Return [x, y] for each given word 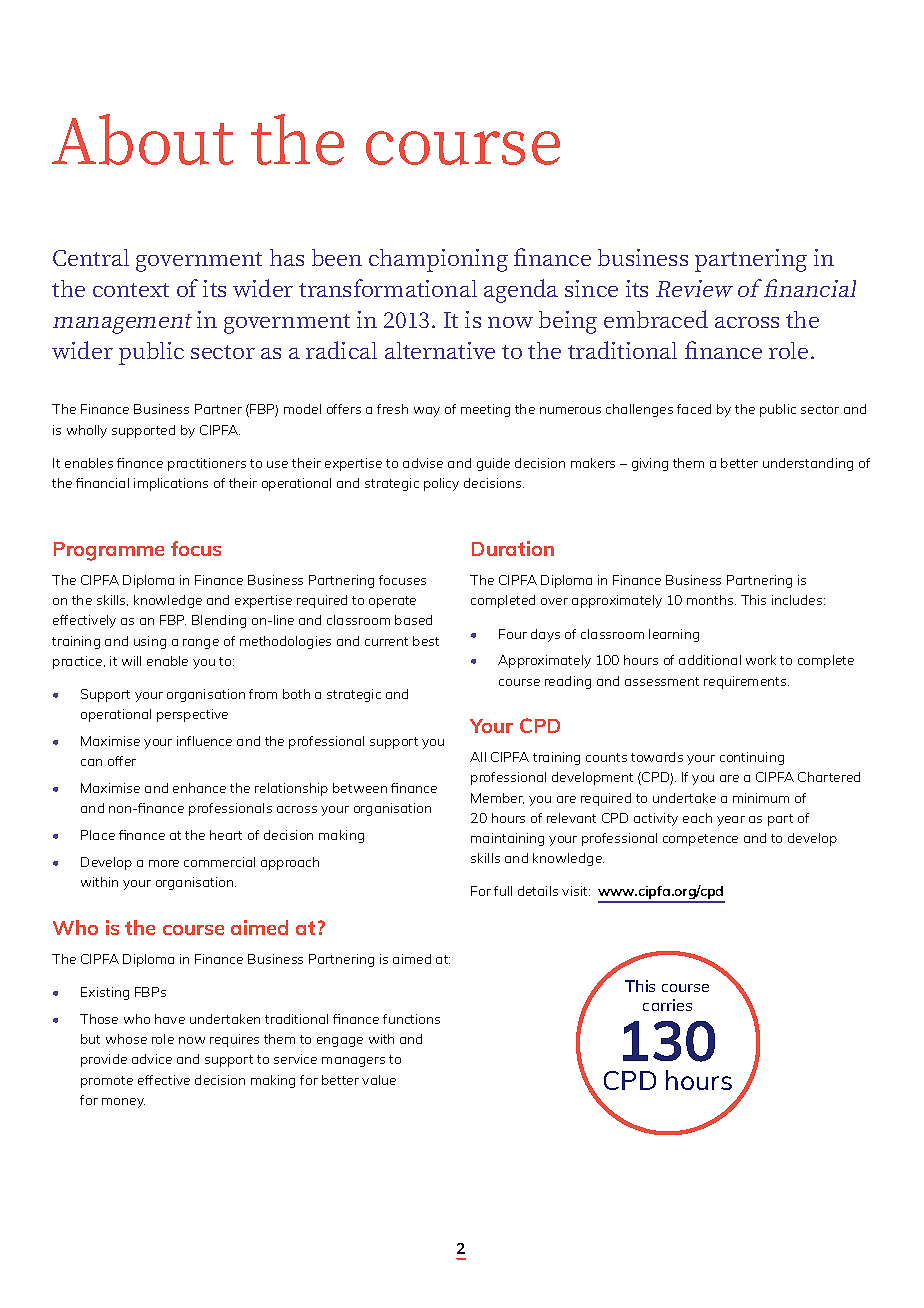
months [711, 600]
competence [700, 840]
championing [438, 260]
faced [694, 409]
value [379, 1080]
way [427, 412]
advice [152, 1059]
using [150, 642]
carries [667, 1005]
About [142, 139]
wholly [87, 431]
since [591, 288]
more [164, 863]
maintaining [507, 839]
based [413, 620]
